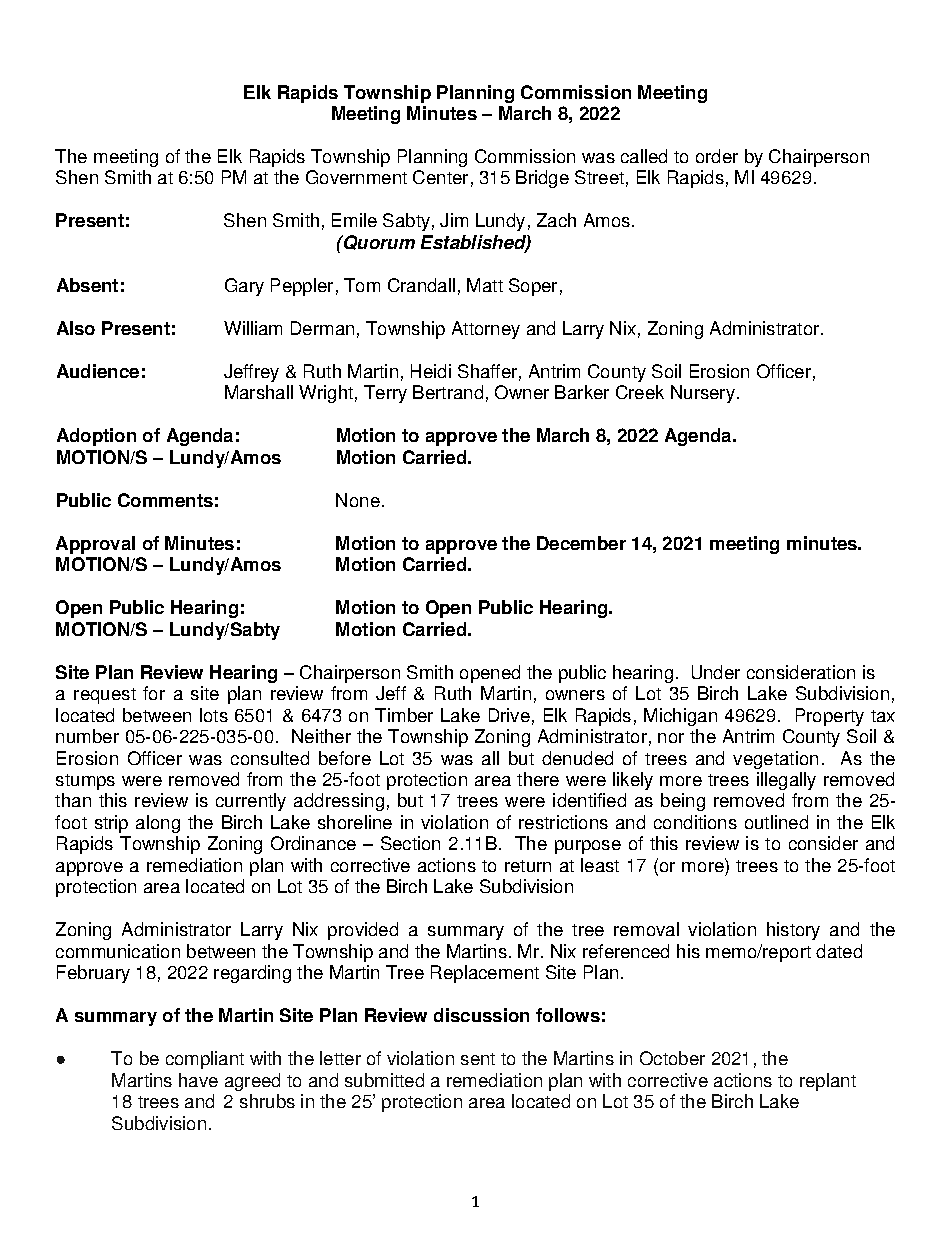 The width and height of the screenshot is (952, 1233). What do you see at coordinates (384, 1080) in the screenshot?
I see `submitted` at bounding box center [384, 1080].
